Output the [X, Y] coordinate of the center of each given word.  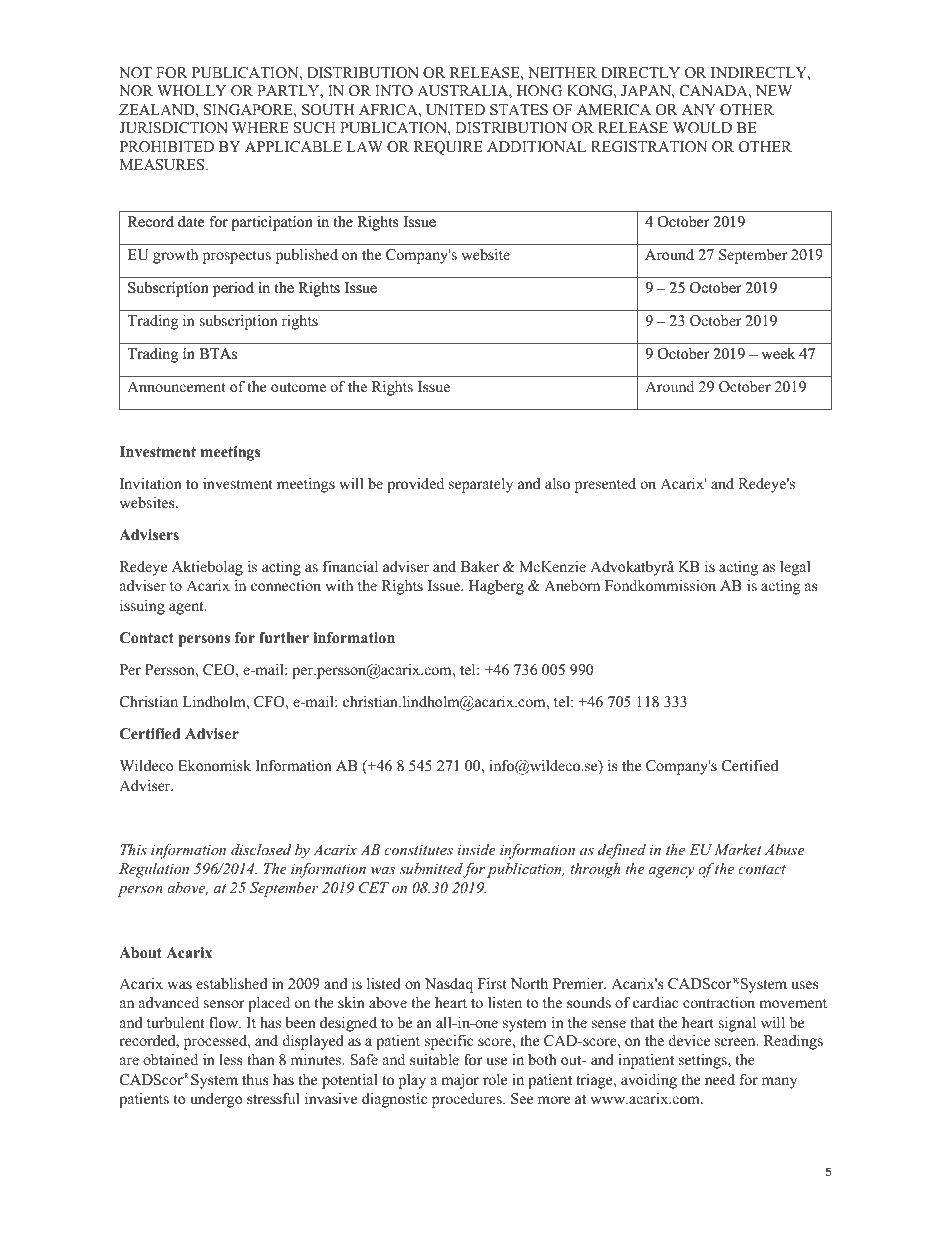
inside [476, 849]
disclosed [261, 849]
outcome [298, 387]
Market [738, 849]
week [778, 353]
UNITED [455, 110]
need [720, 1079]
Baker [480, 566]
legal [795, 568]
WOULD [702, 128]
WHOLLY [191, 91]
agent [187, 608]
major [460, 1081]
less [230, 1059]
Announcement [176, 386]
